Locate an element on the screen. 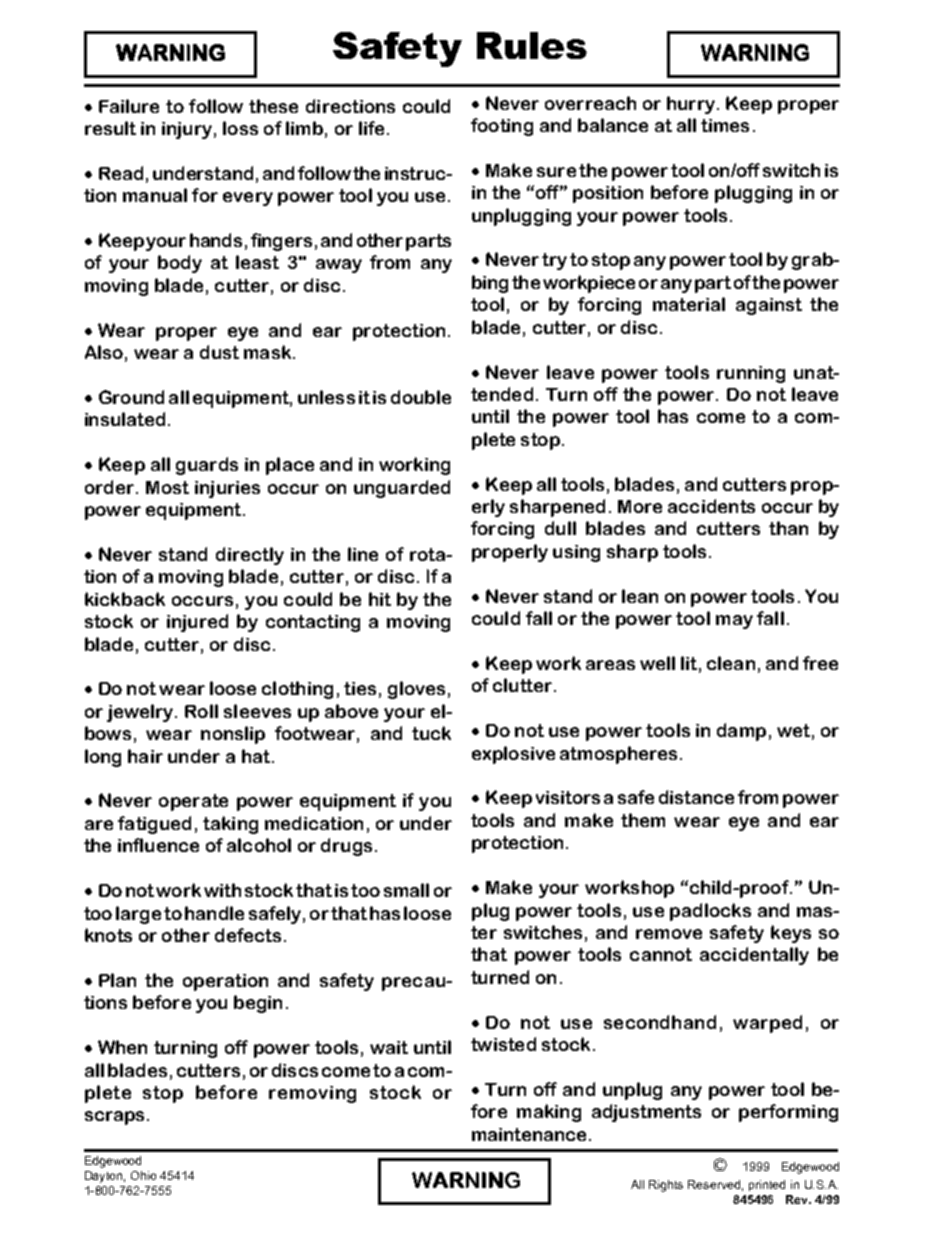 This screenshot has height=1233, width=952. explosive is located at coordinates (513, 755).
